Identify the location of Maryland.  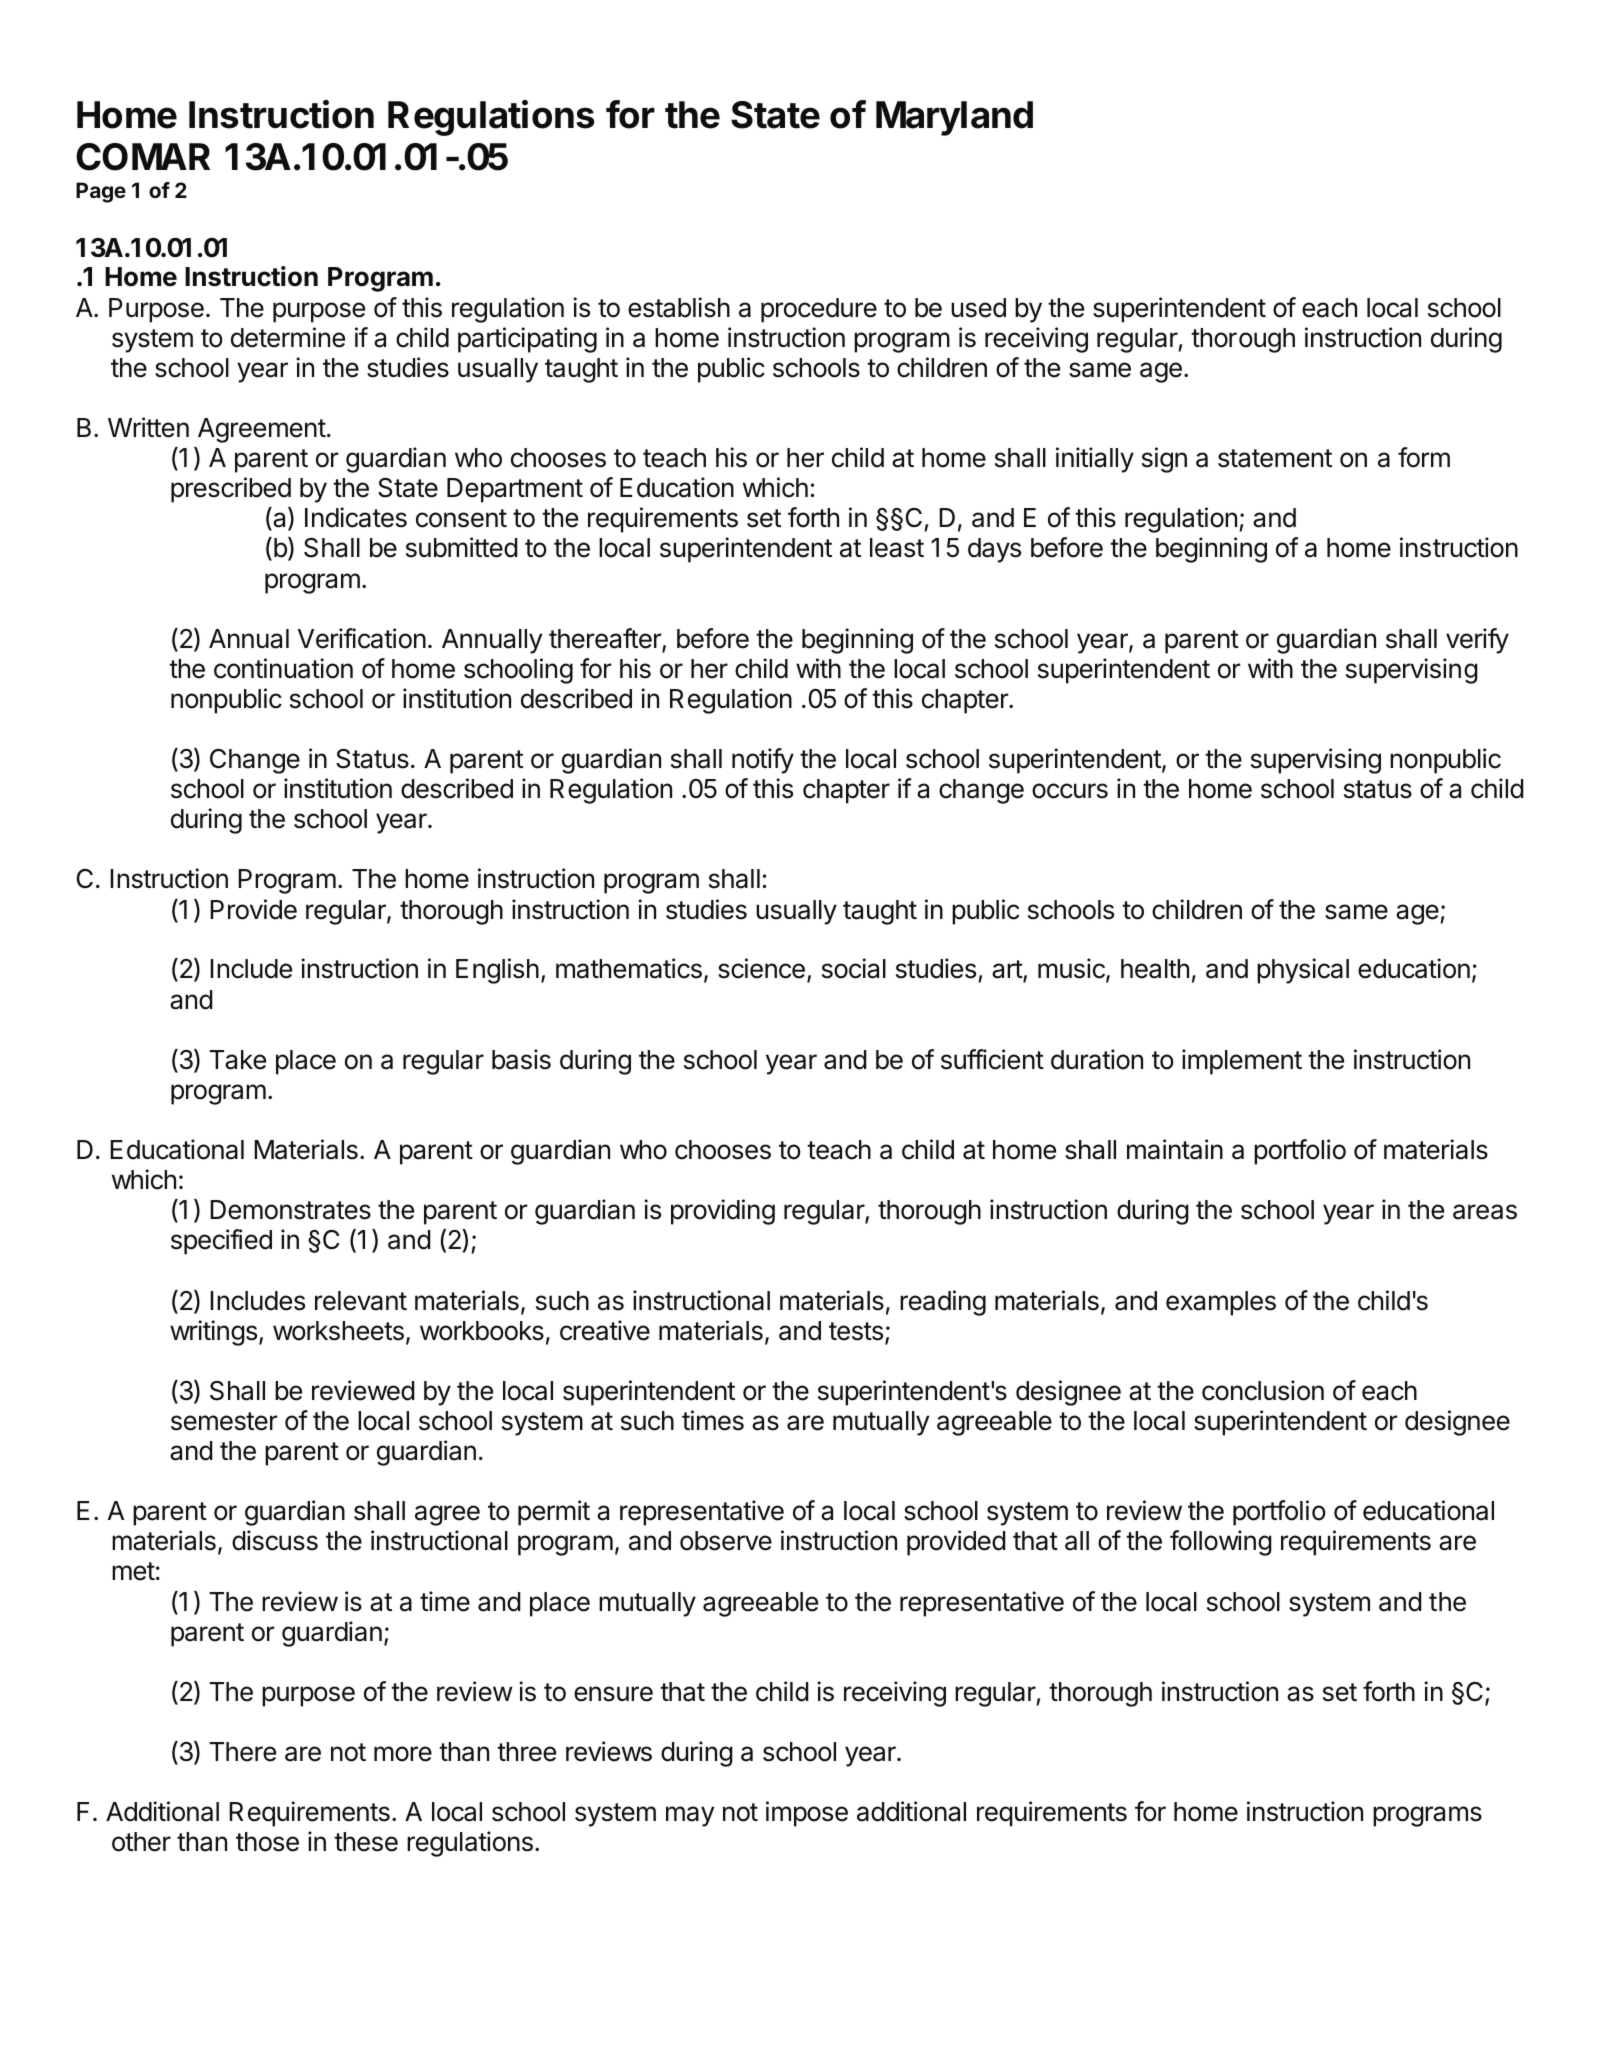
(954, 118).
